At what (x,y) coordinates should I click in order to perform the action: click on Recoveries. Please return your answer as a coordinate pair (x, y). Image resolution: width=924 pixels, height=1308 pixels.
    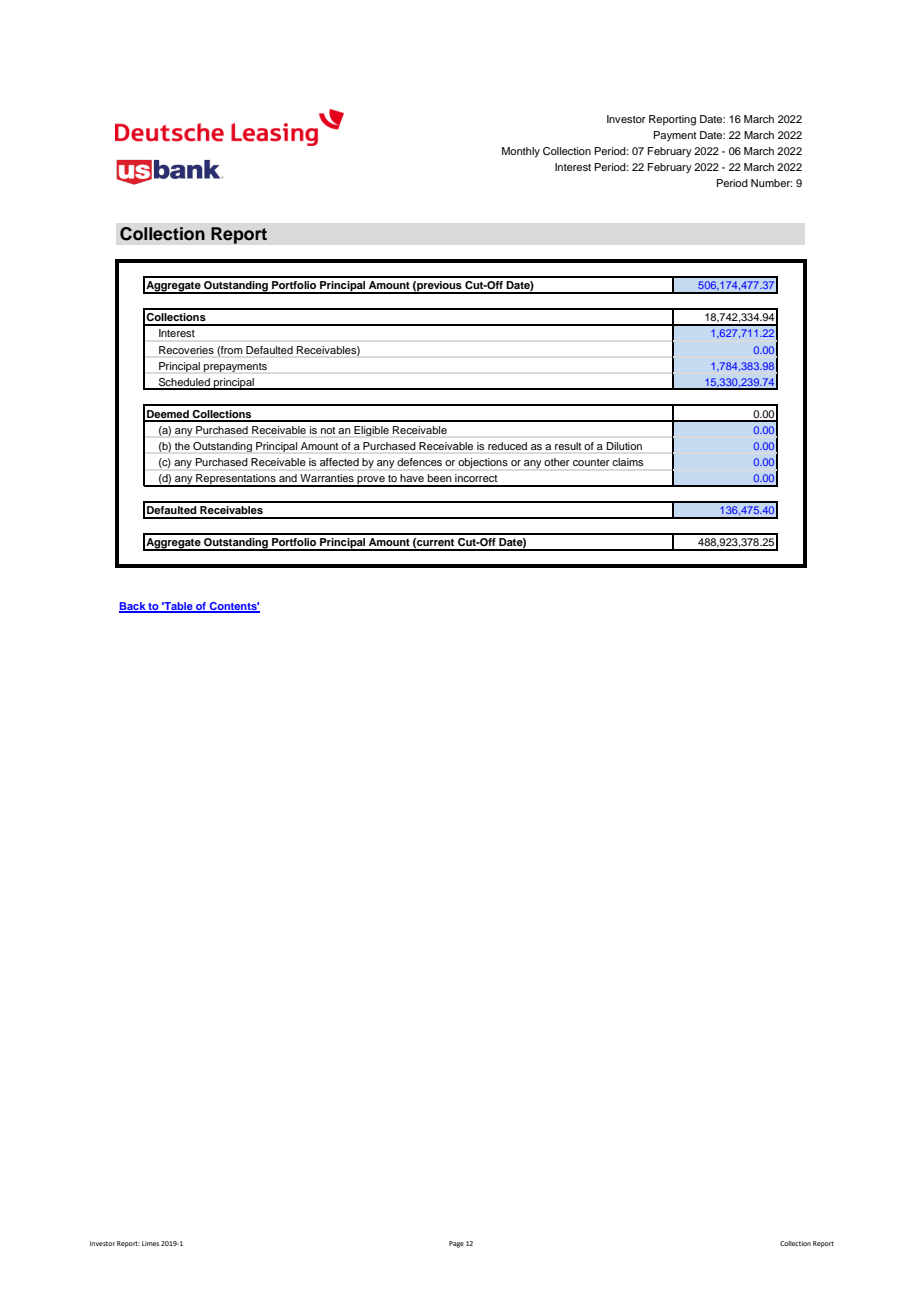
    Looking at the image, I should click on (186, 350).
